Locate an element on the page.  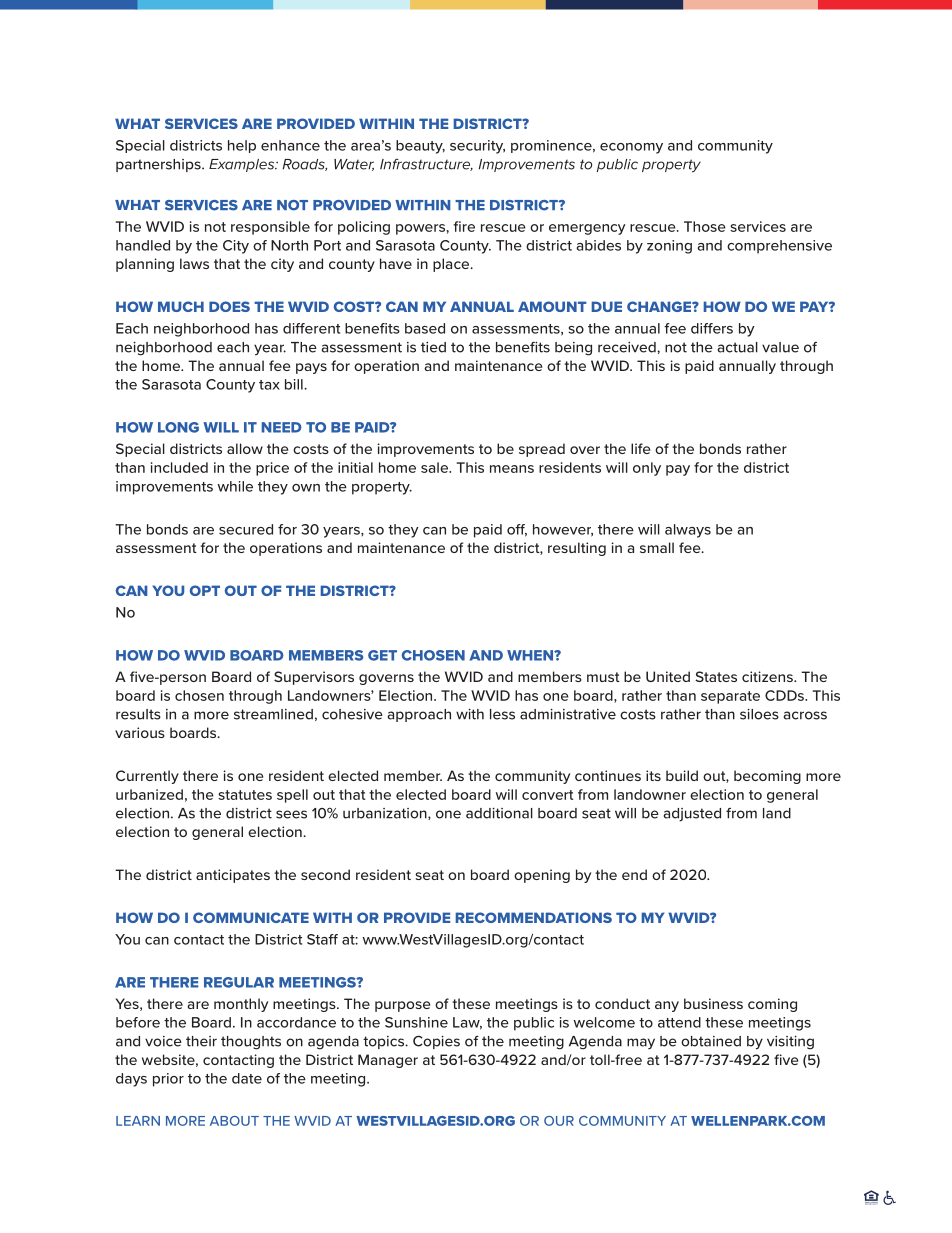
GET is located at coordinates (382, 655).
